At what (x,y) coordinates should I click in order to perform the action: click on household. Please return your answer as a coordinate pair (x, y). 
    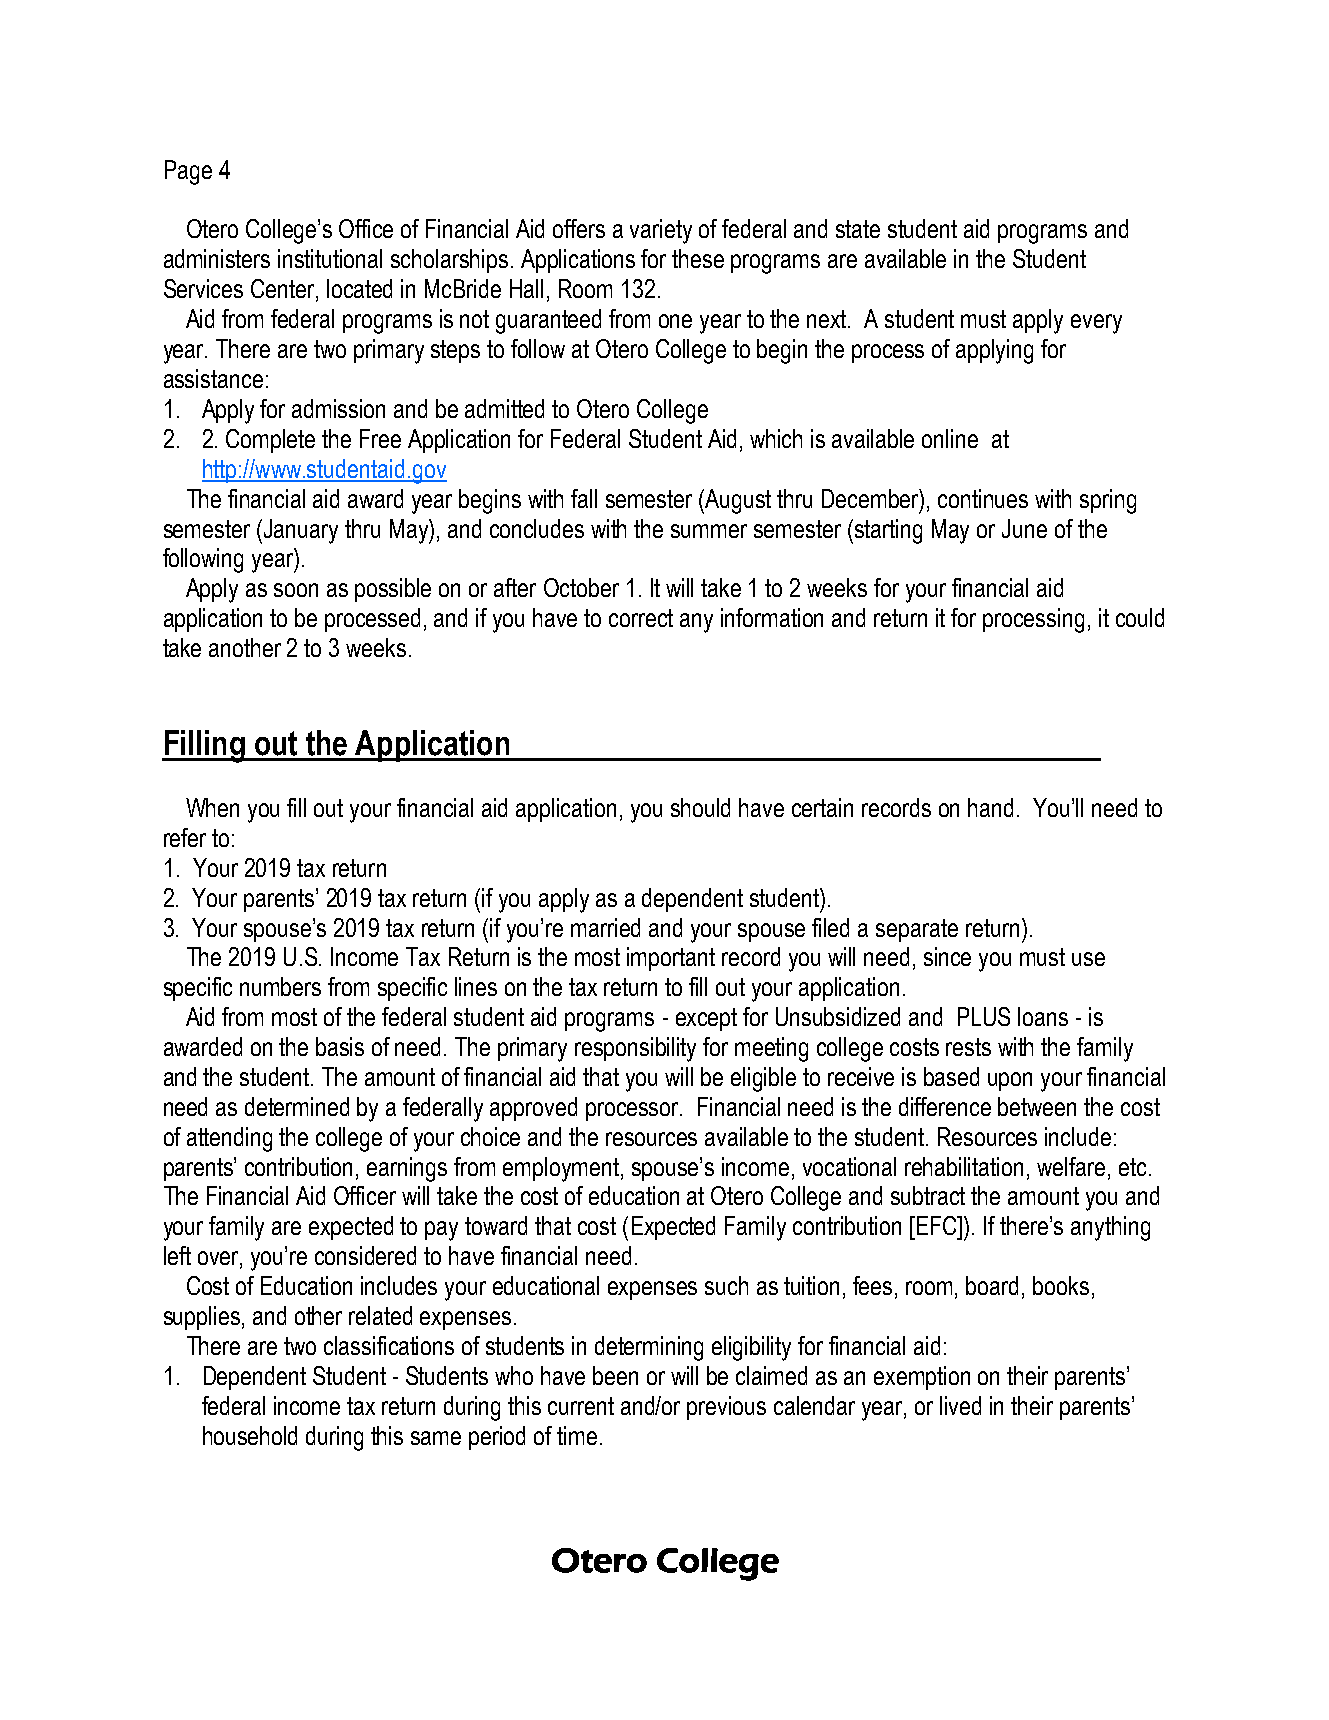
    Looking at the image, I should click on (250, 1435).
